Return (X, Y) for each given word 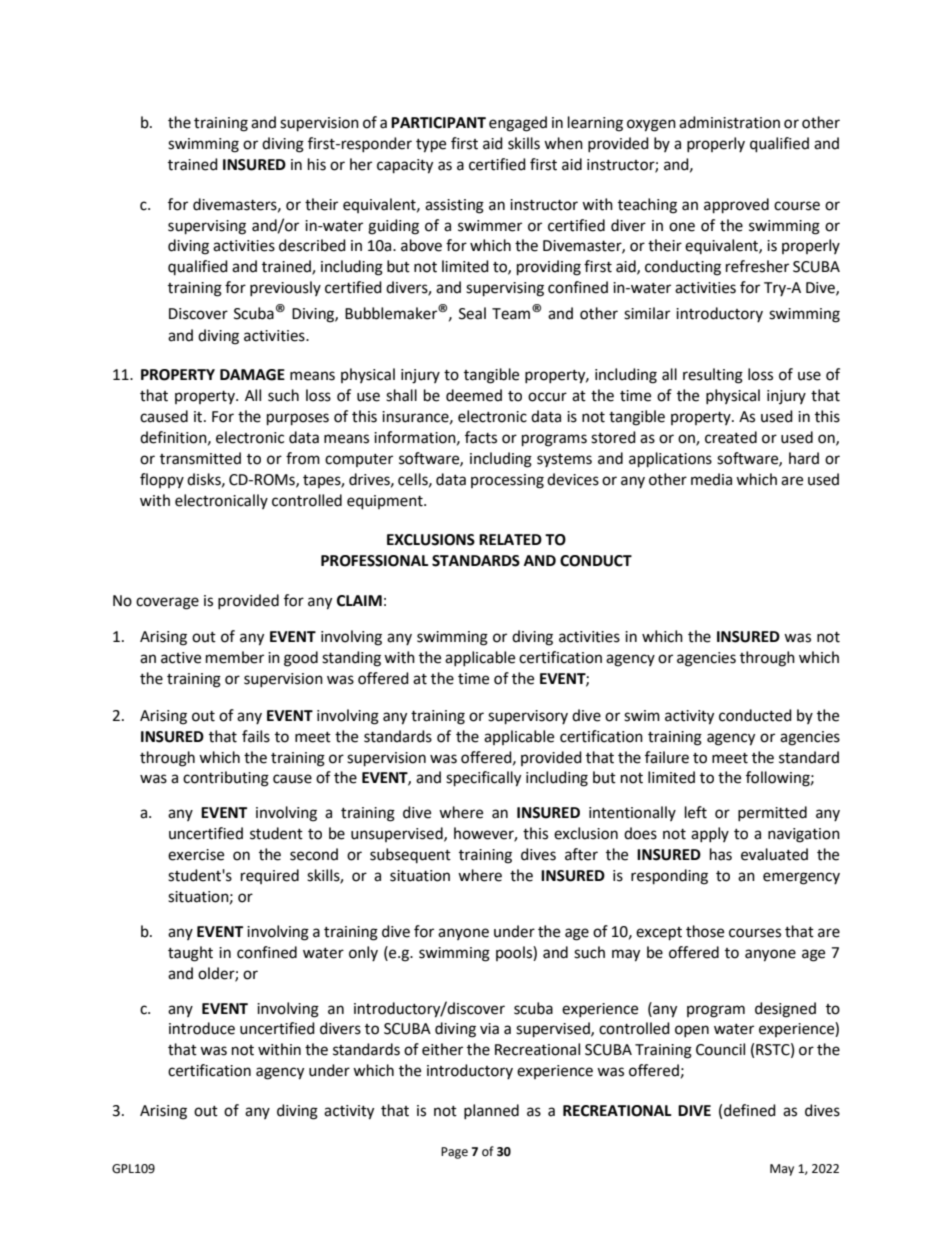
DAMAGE (252, 375)
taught (190, 954)
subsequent (410, 855)
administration (729, 122)
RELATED (510, 539)
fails (256, 736)
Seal (472, 313)
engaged (518, 124)
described (312, 245)
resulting (713, 376)
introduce (202, 1028)
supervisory (528, 717)
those (705, 931)
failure (667, 757)
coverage (167, 603)
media (711, 479)
